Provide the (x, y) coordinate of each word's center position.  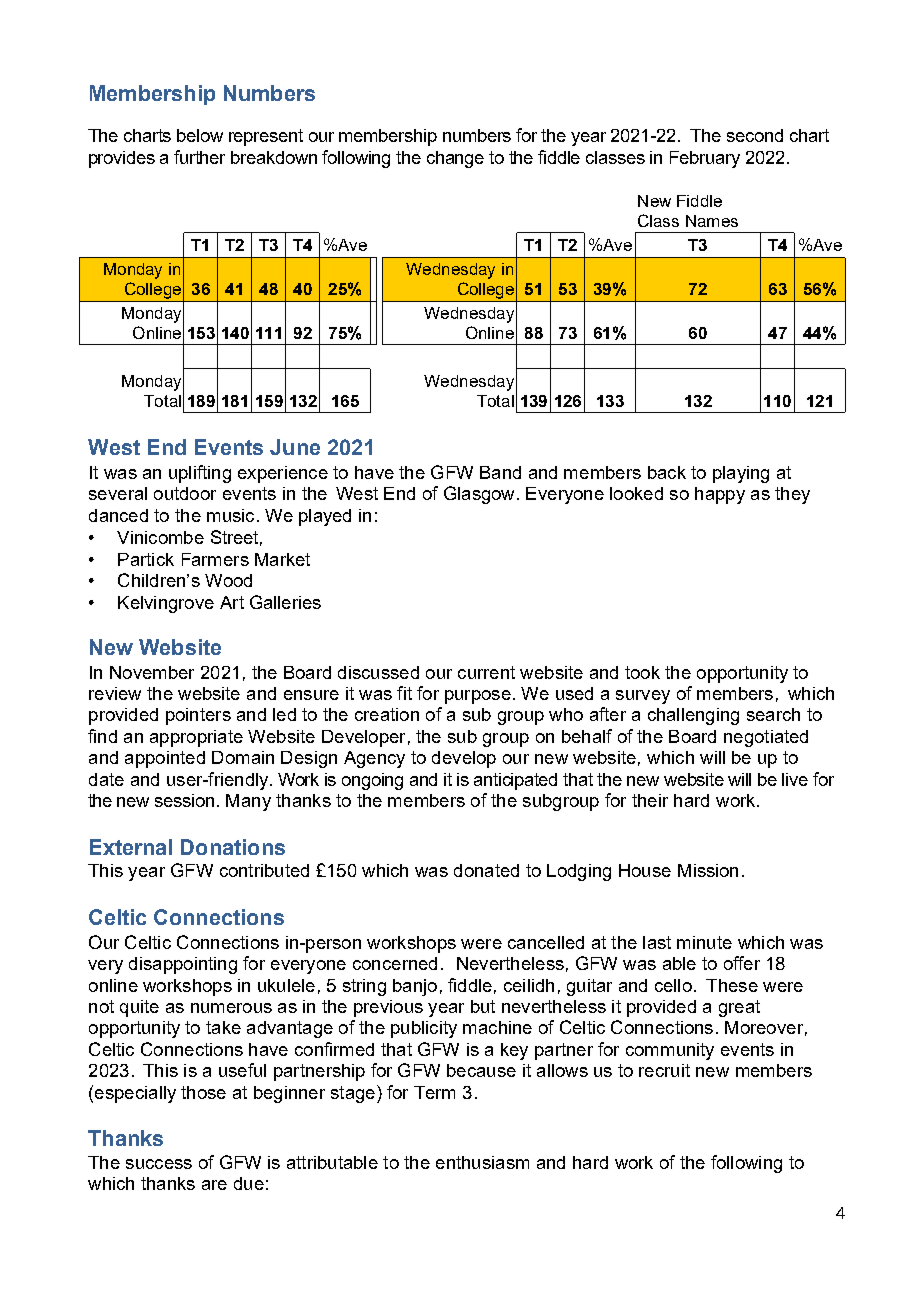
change (455, 159)
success (159, 1164)
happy (720, 495)
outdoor (185, 493)
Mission (708, 870)
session (184, 800)
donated (486, 870)
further (199, 157)
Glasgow (479, 495)
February (705, 159)
